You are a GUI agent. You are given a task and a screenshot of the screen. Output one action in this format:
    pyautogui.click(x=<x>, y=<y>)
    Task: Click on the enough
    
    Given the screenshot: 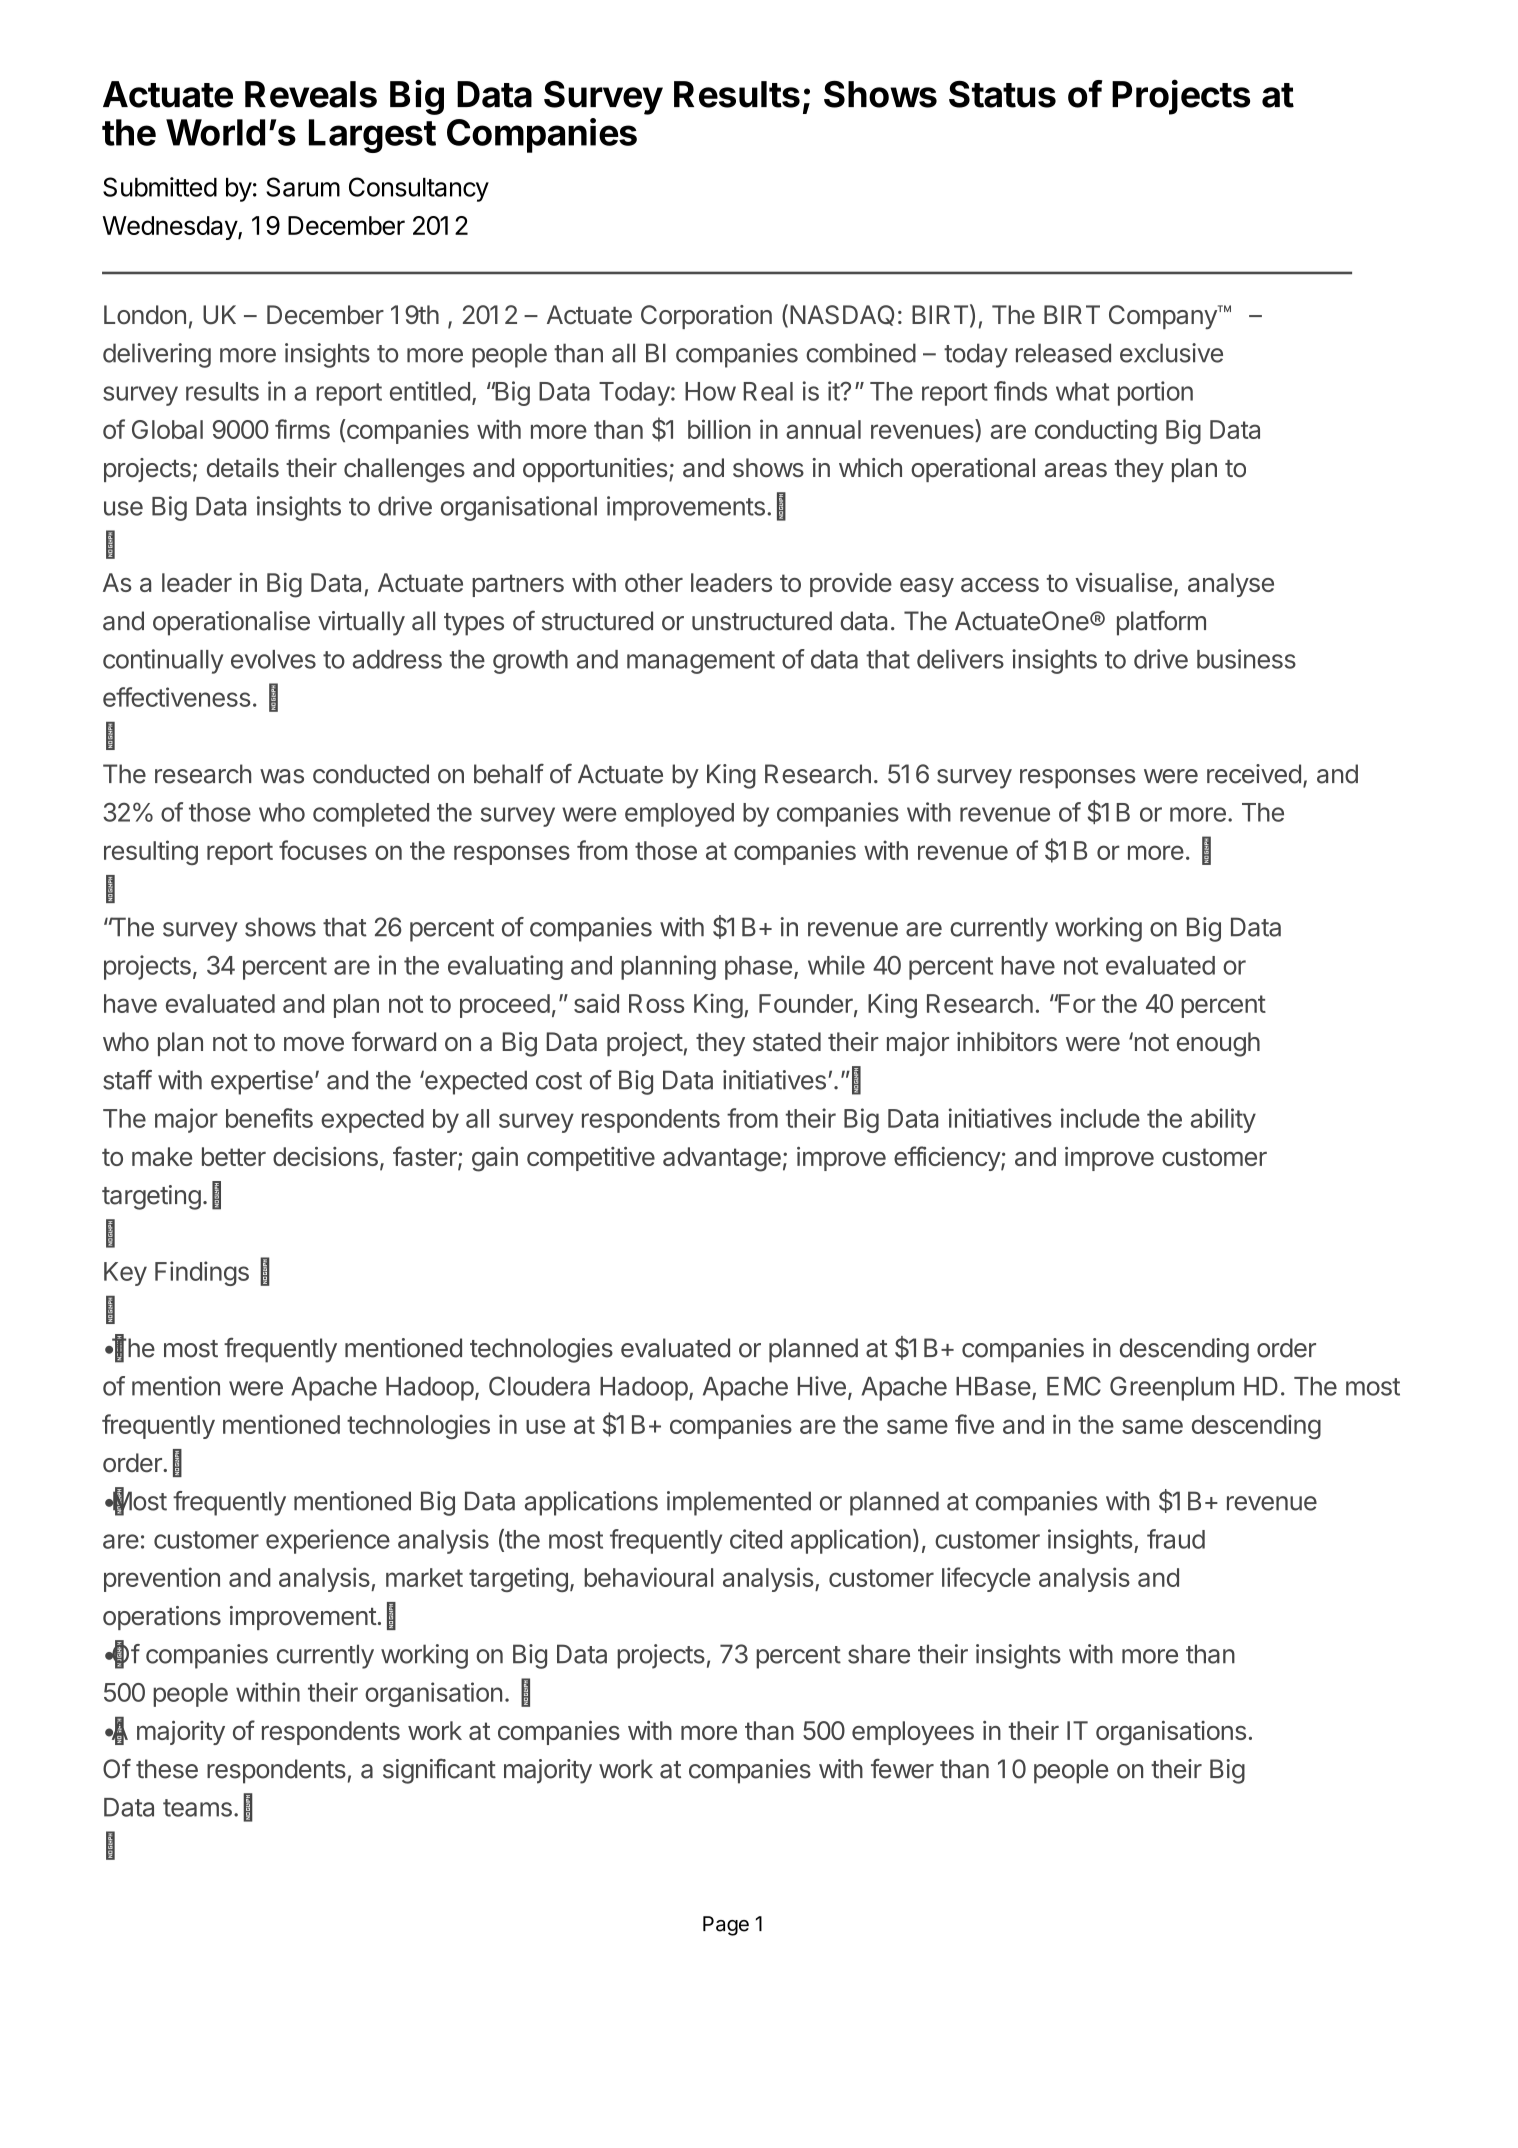 What is the action you would take?
    pyautogui.click(x=1218, y=1044)
